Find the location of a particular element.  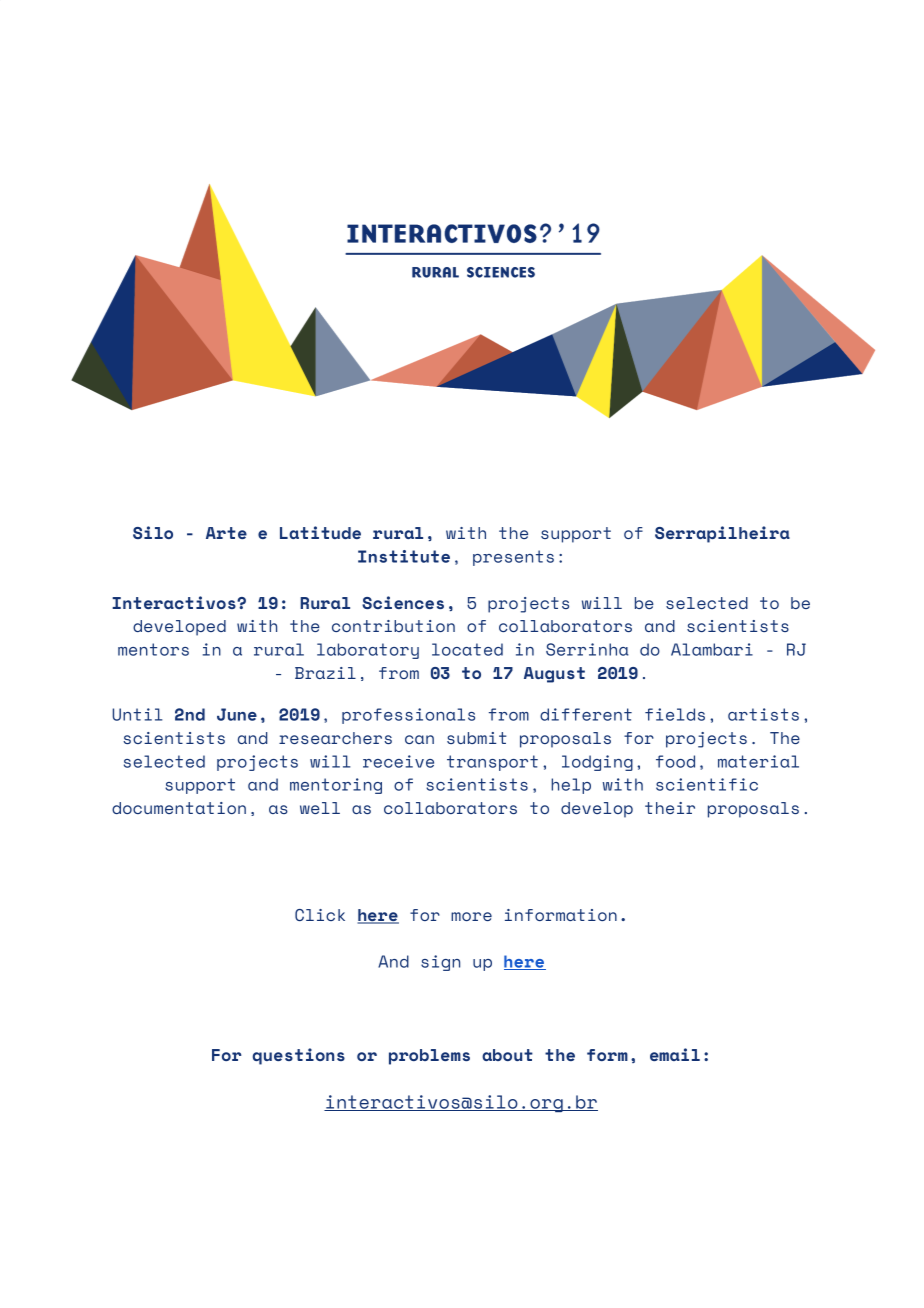

questions is located at coordinates (299, 1056).
